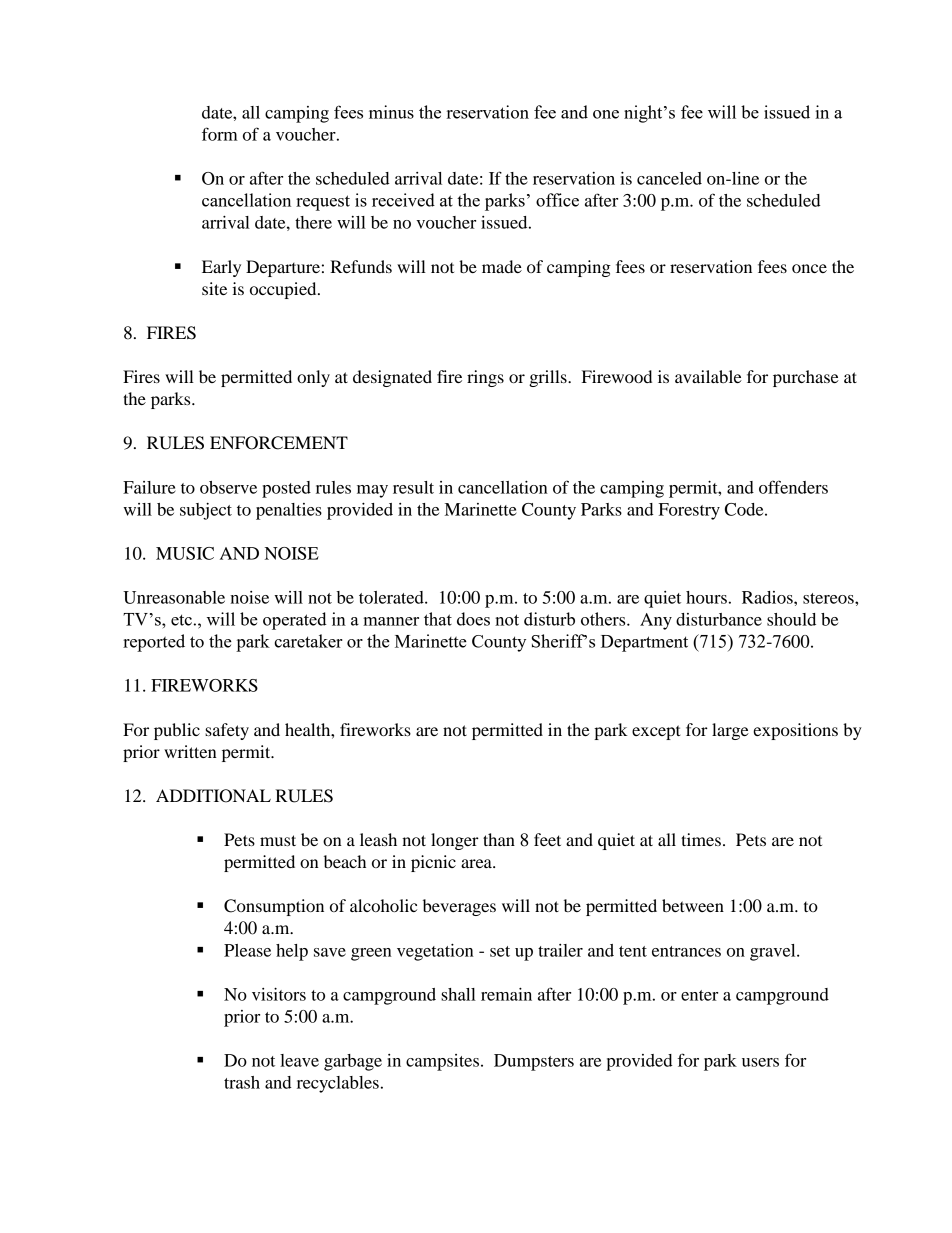  Describe the element at coordinates (499, 839) in the document. I see `than` at that location.
